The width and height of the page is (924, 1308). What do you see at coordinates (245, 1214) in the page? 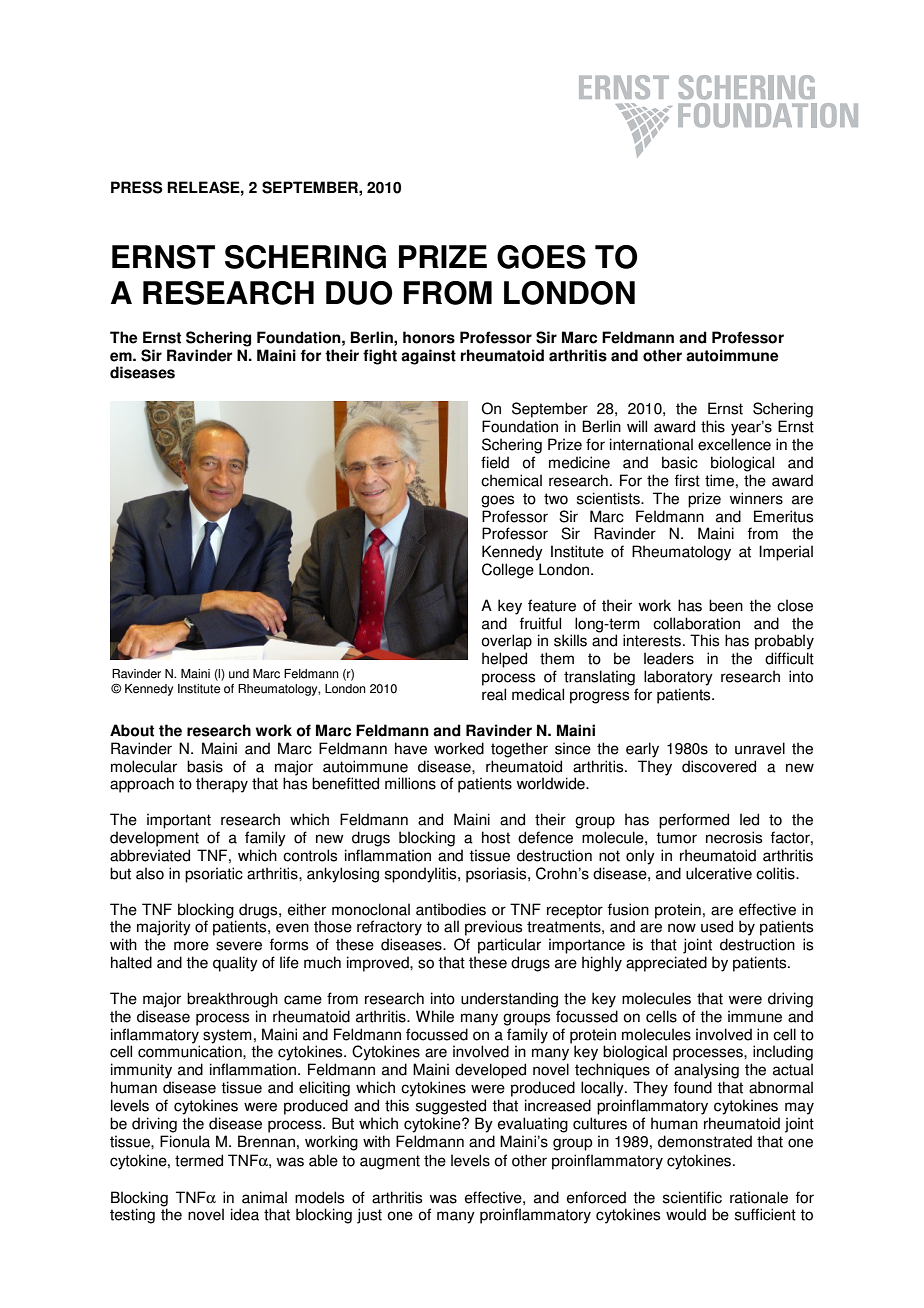
I see `idea` at bounding box center [245, 1214].
